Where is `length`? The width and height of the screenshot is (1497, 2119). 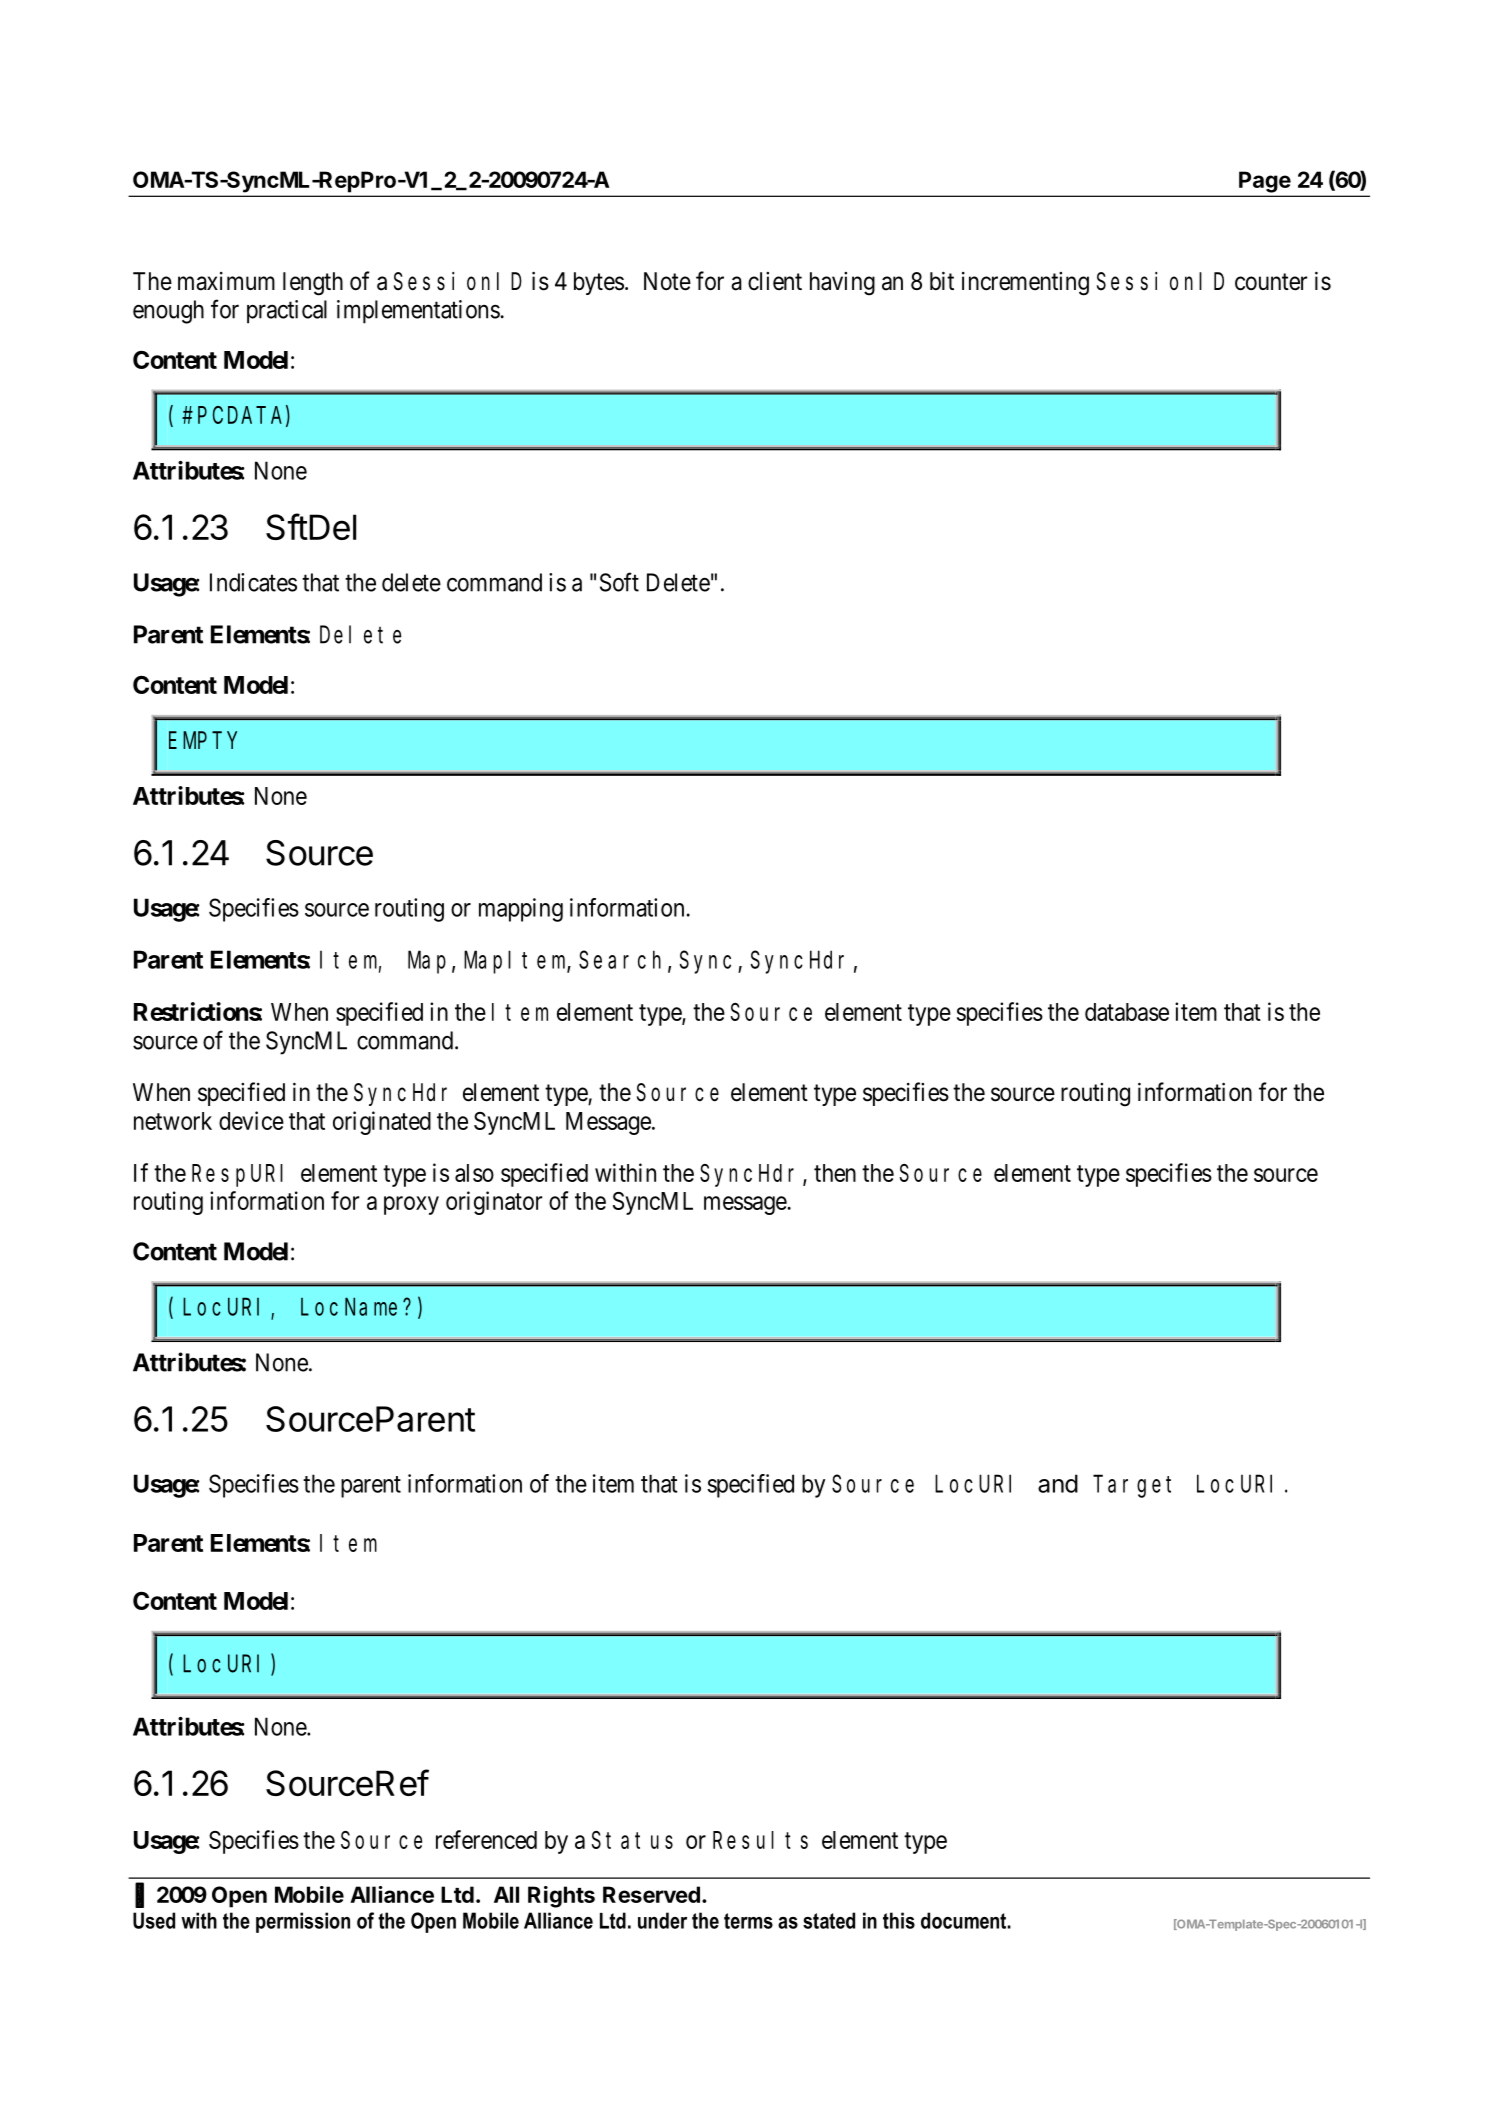 length is located at coordinates (313, 284).
